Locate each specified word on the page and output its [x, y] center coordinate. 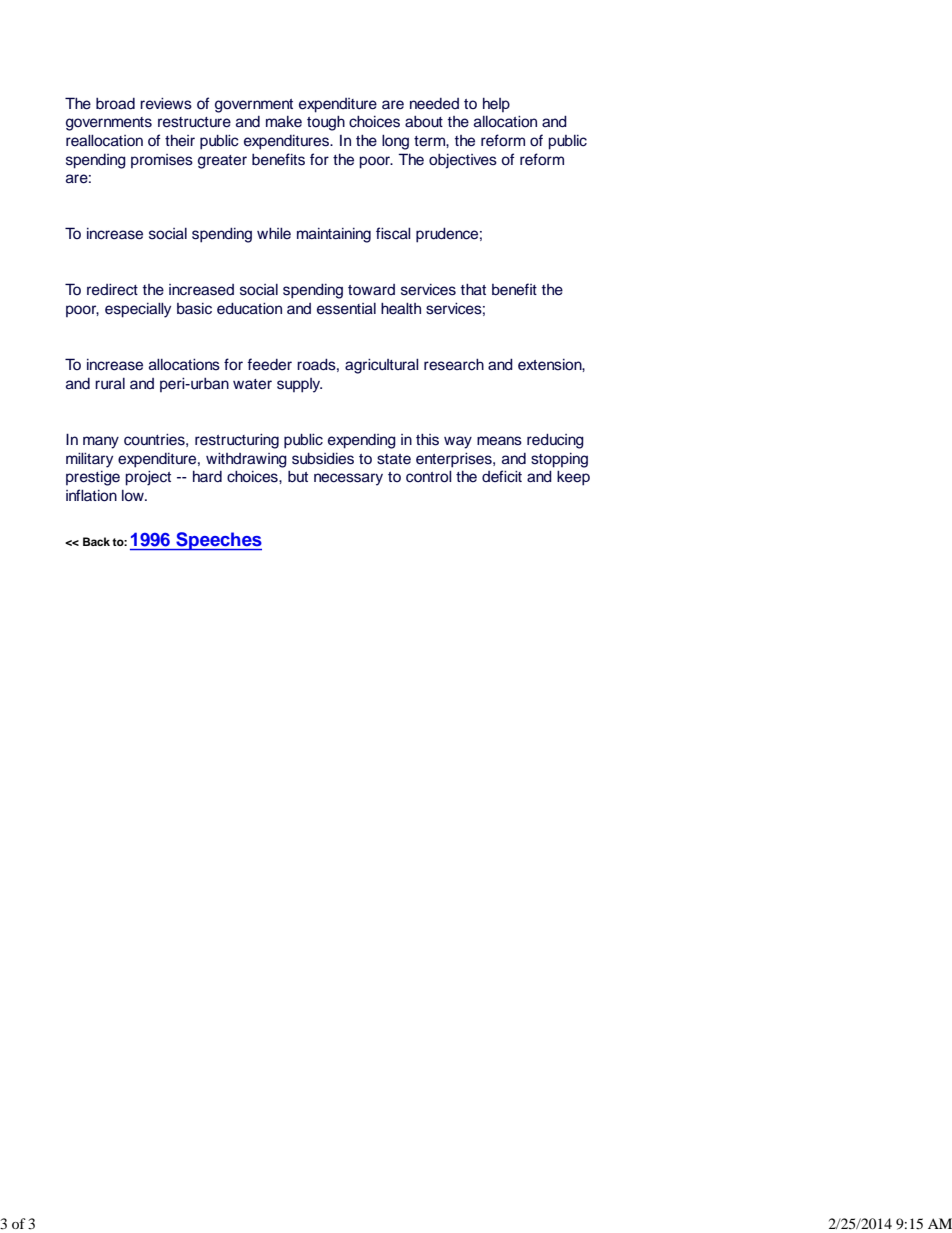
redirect [112, 290]
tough [326, 123]
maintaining [334, 235]
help [496, 105]
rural [110, 384]
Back [96, 541]
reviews [166, 104]
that [473, 289]
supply [299, 385]
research [454, 365]
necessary [348, 479]
